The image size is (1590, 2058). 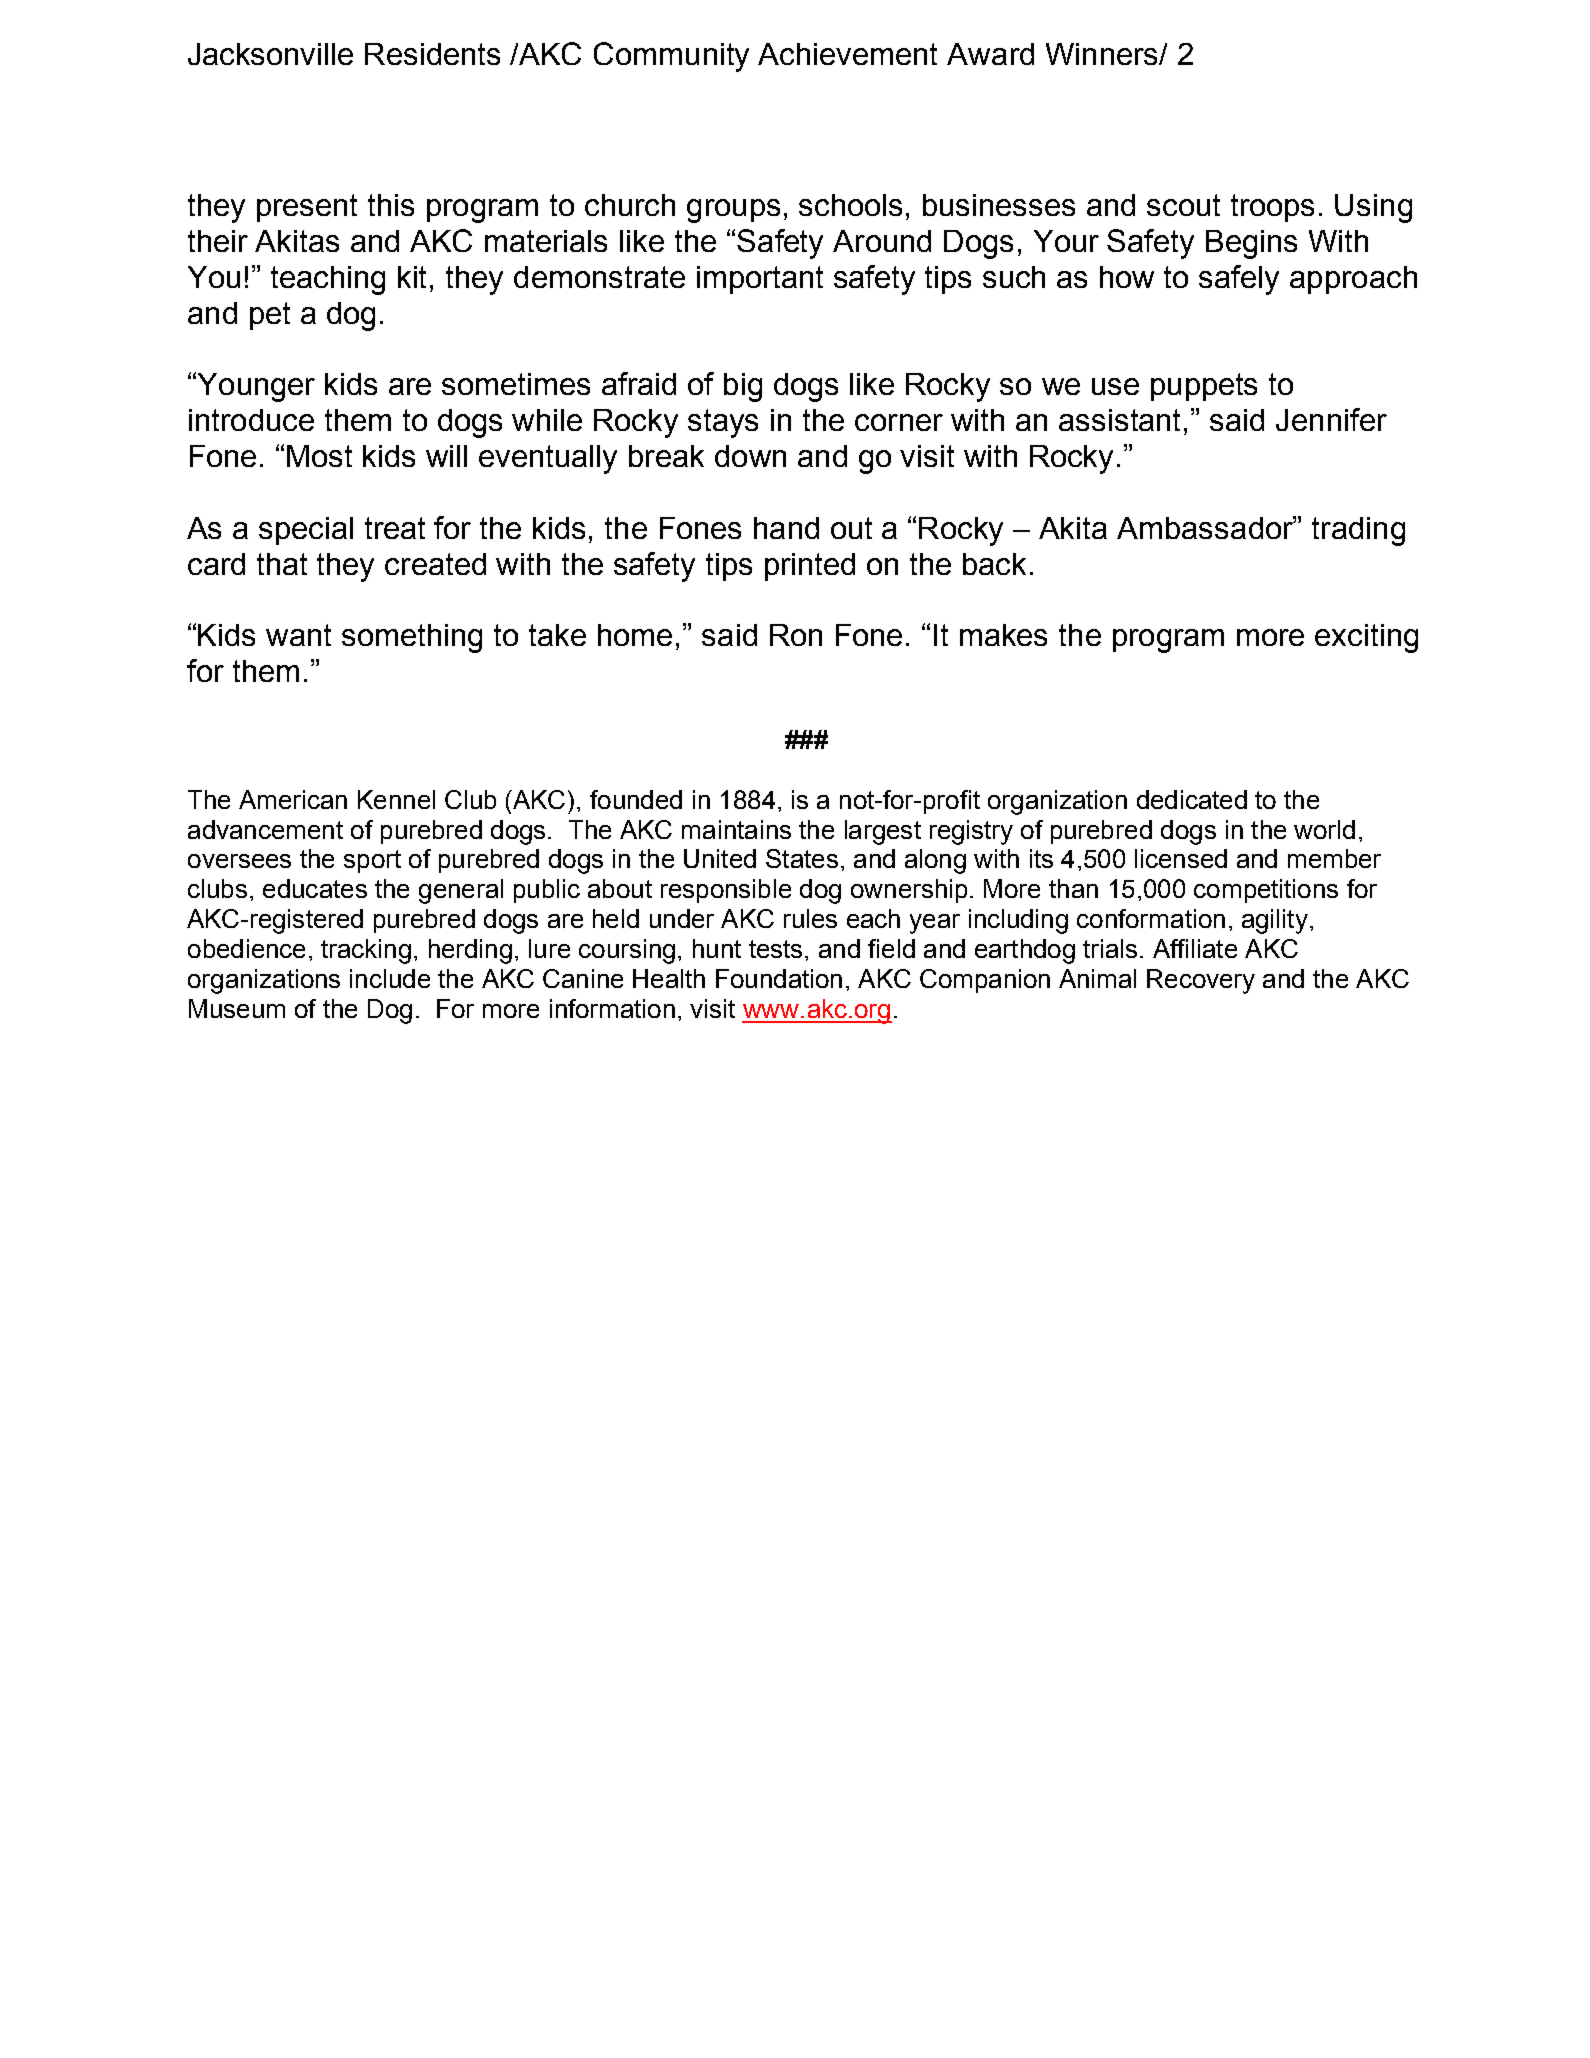 I want to click on Award, so click(x=990, y=54).
